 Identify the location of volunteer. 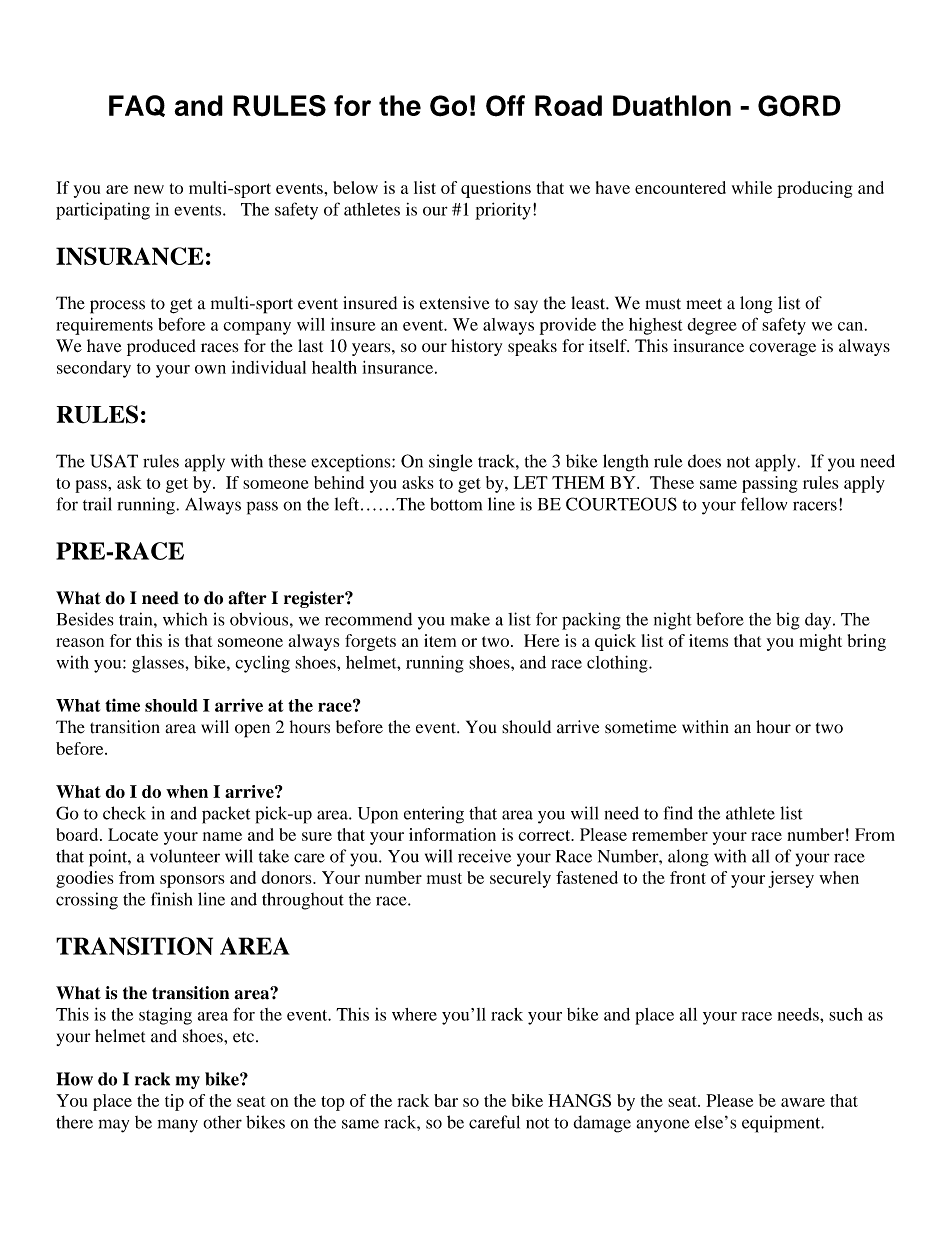
(185, 856).
